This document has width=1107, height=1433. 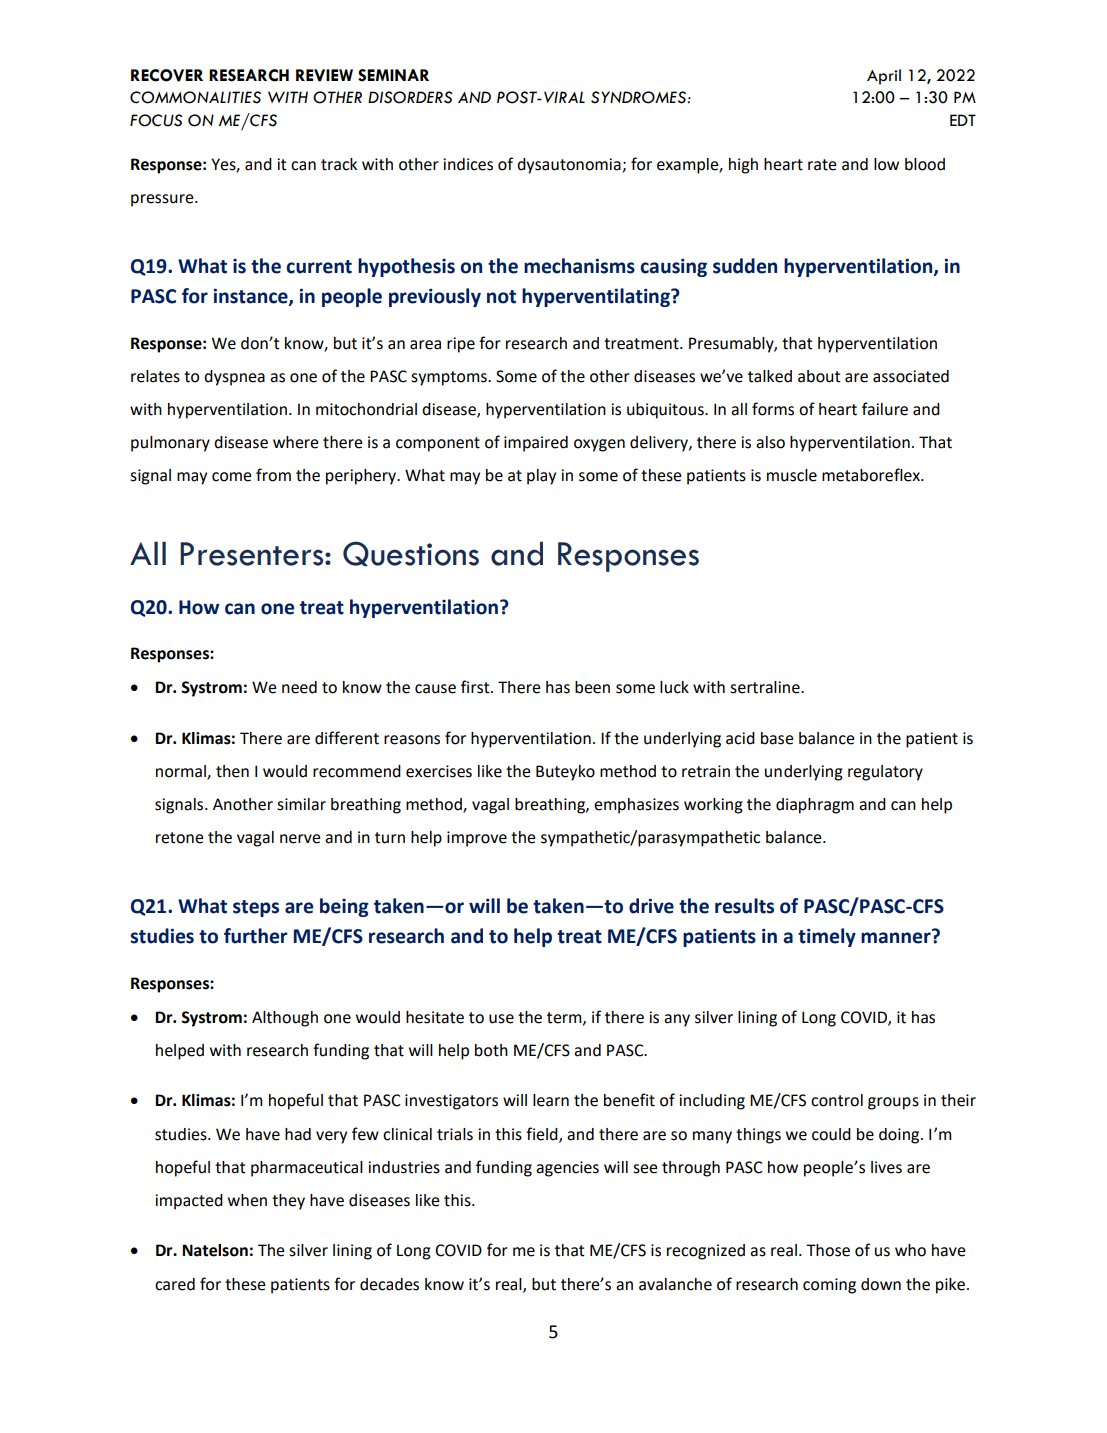 What do you see at coordinates (897, 937) in the document?
I see `manner` at bounding box center [897, 937].
